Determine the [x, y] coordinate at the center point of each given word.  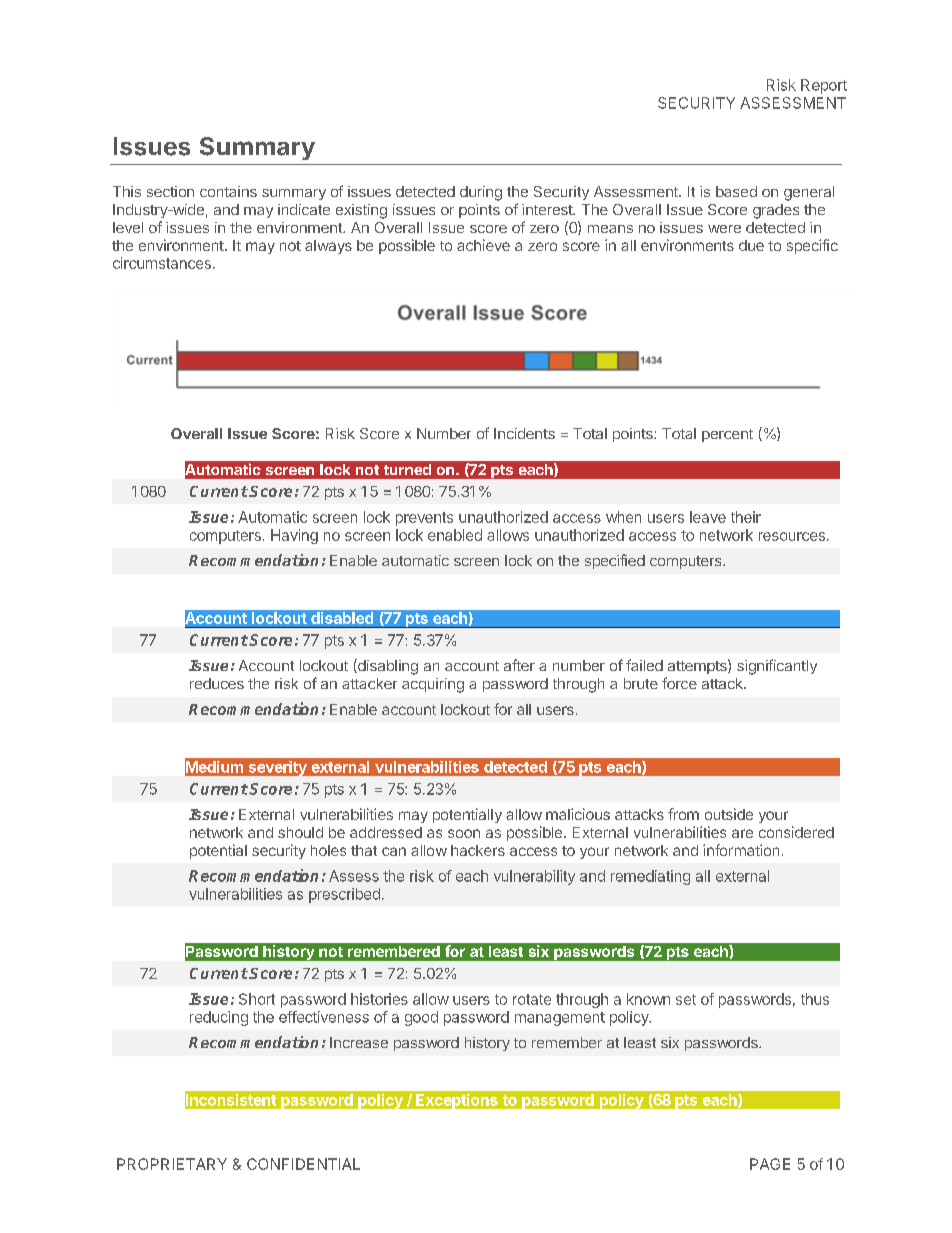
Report [824, 86]
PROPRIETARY [172, 1164]
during [481, 193]
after [519, 665]
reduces [217, 683]
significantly [777, 667]
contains [228, 191]
